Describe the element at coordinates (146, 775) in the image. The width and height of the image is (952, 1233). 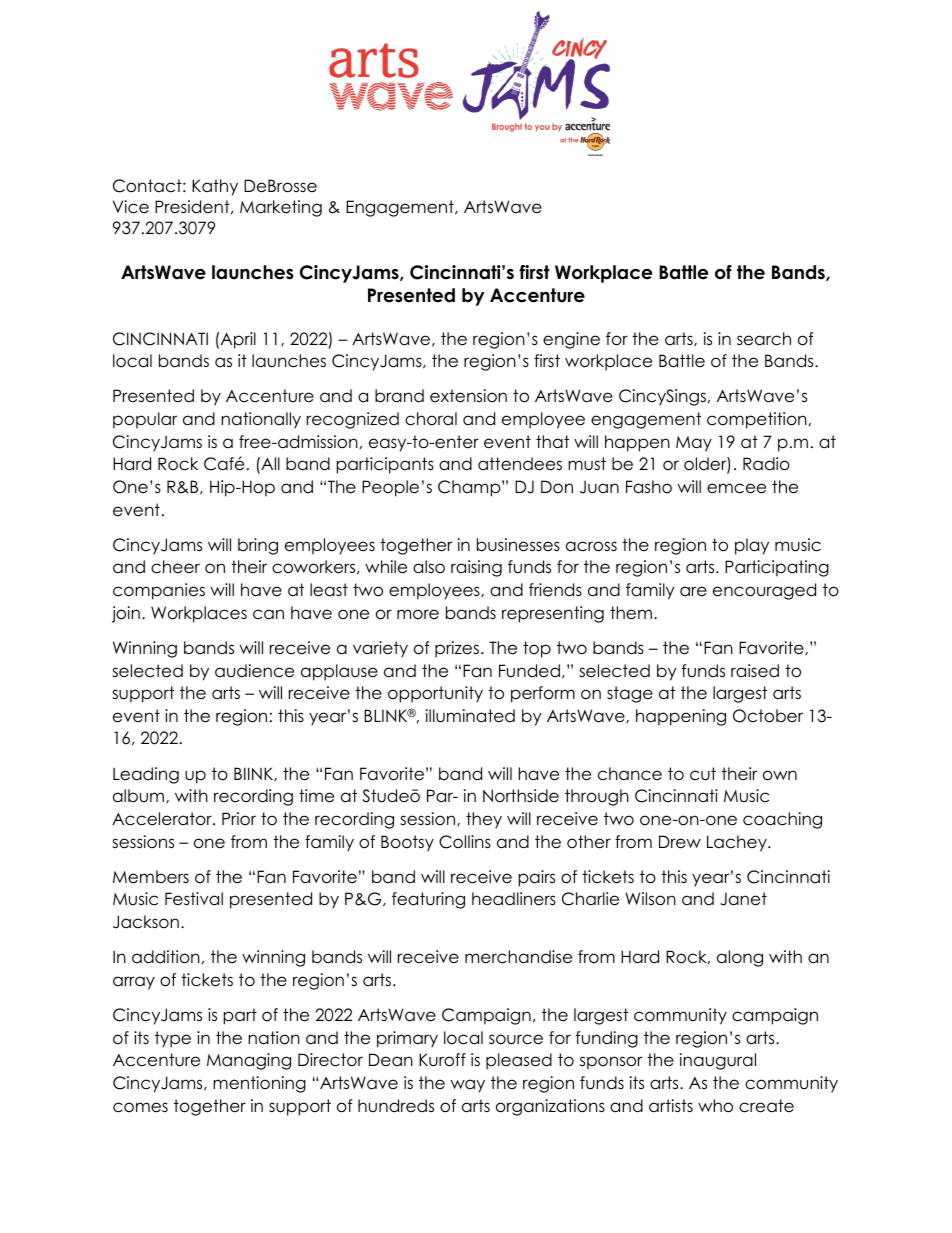
I see `Leading` at that location.
